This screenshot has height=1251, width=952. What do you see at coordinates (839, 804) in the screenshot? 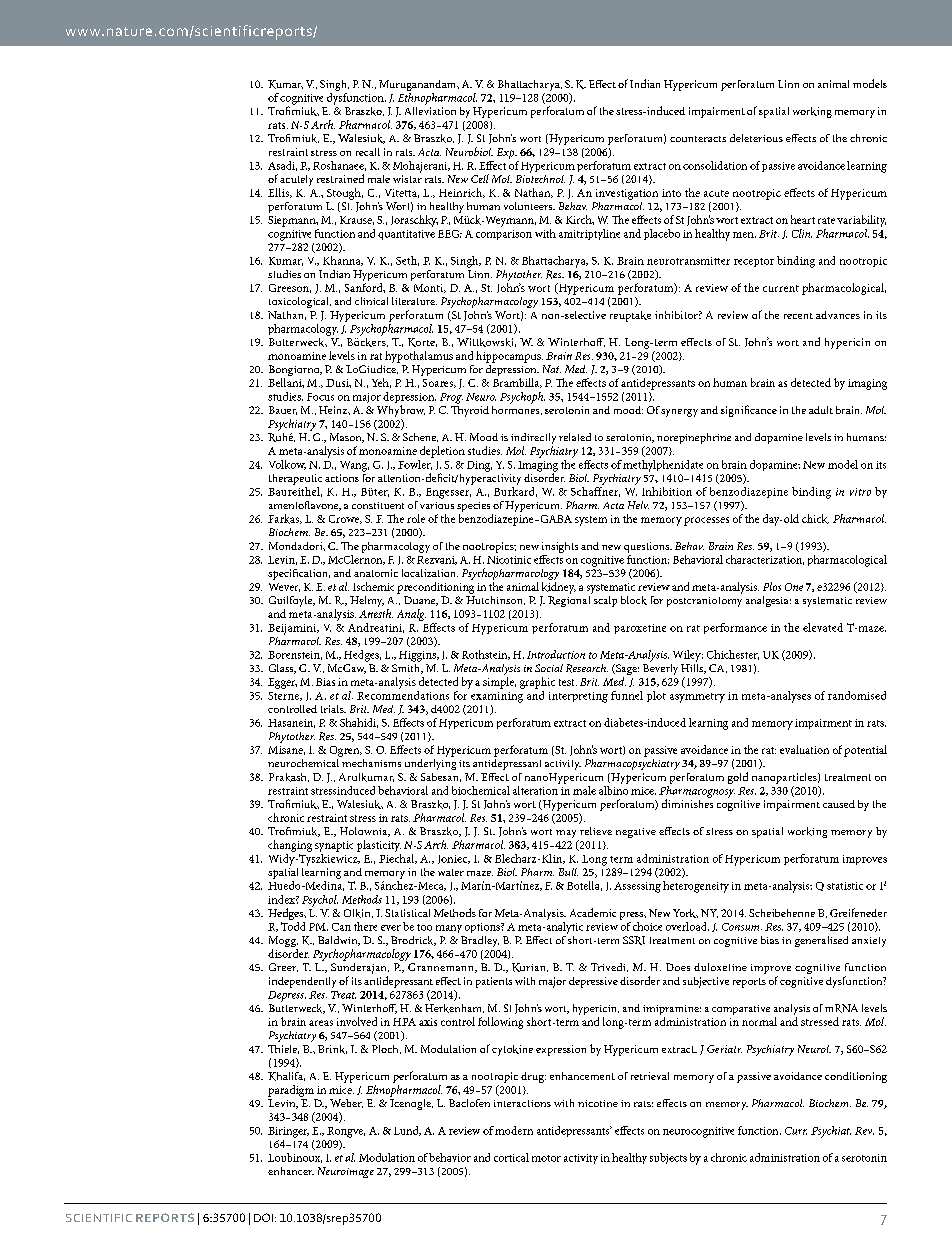
I see `caused` at bounding box center [839, 804].
